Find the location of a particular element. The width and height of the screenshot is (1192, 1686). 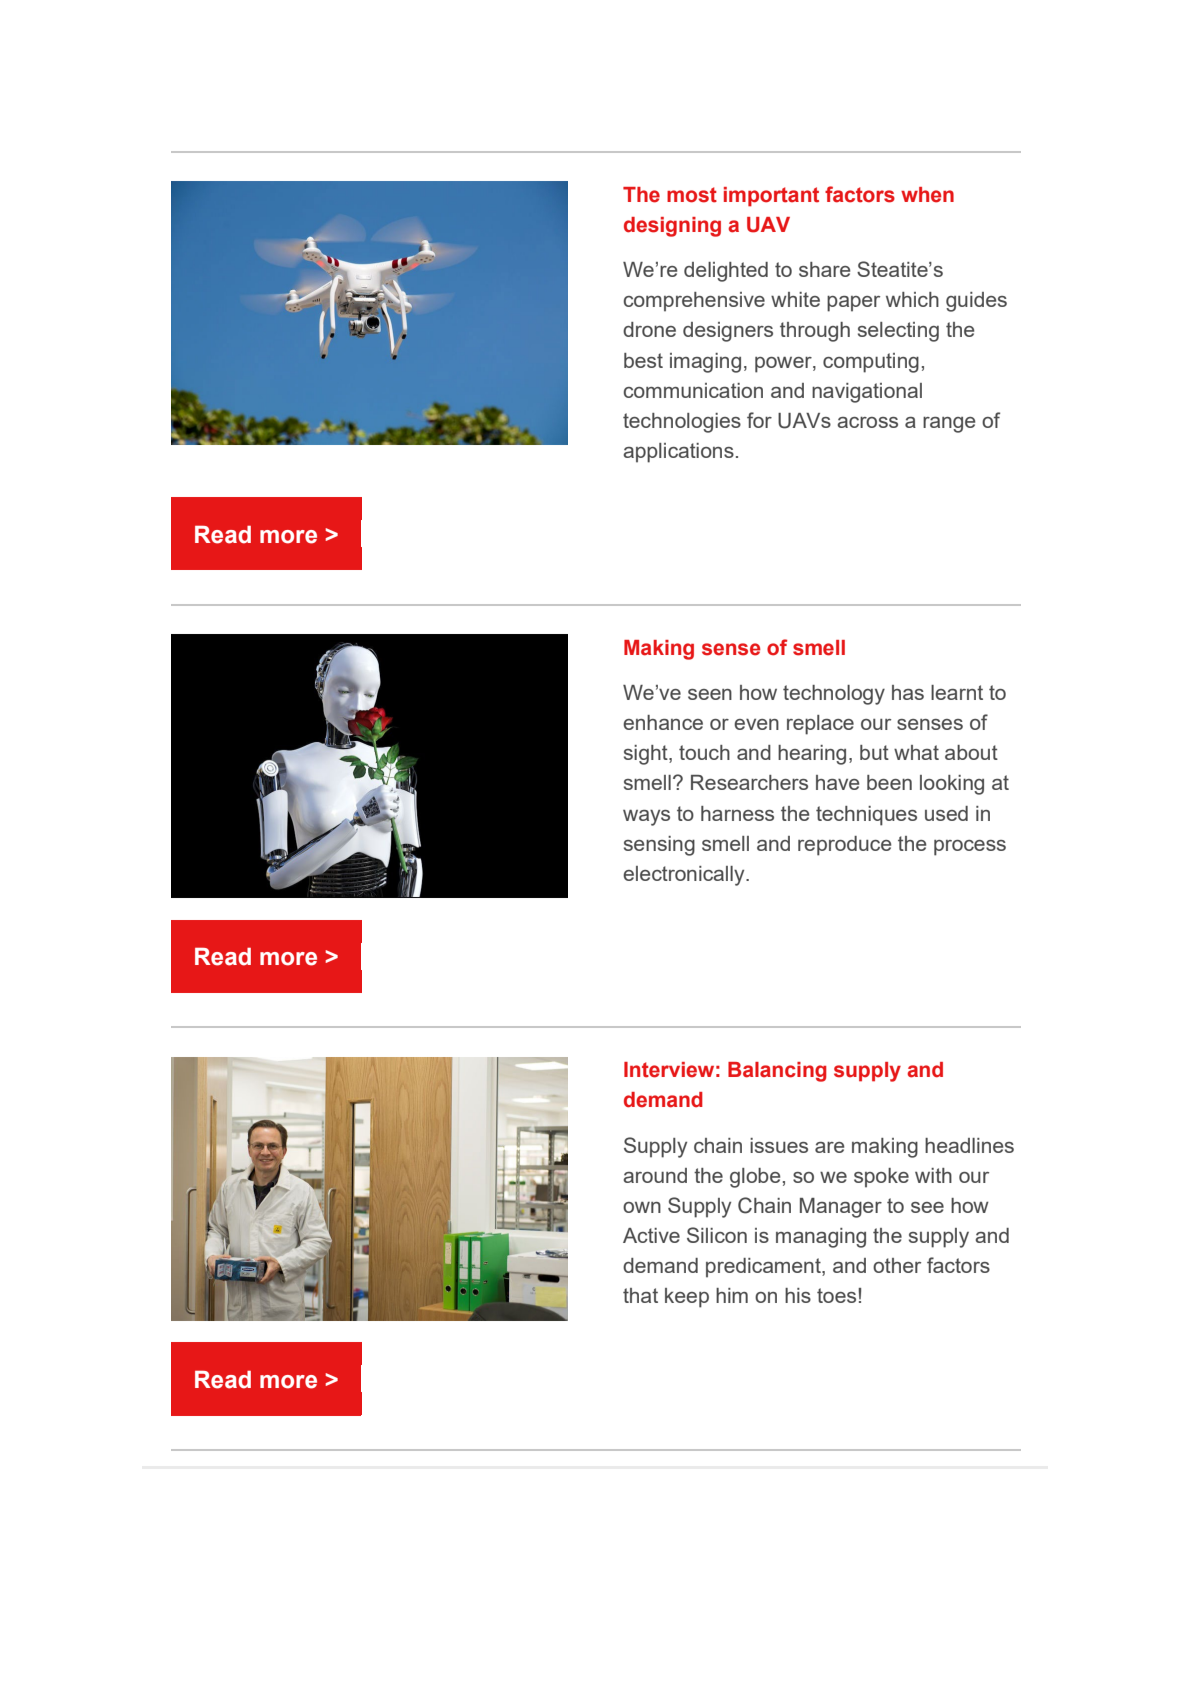

managing is located at coordinates (821, 1238).
